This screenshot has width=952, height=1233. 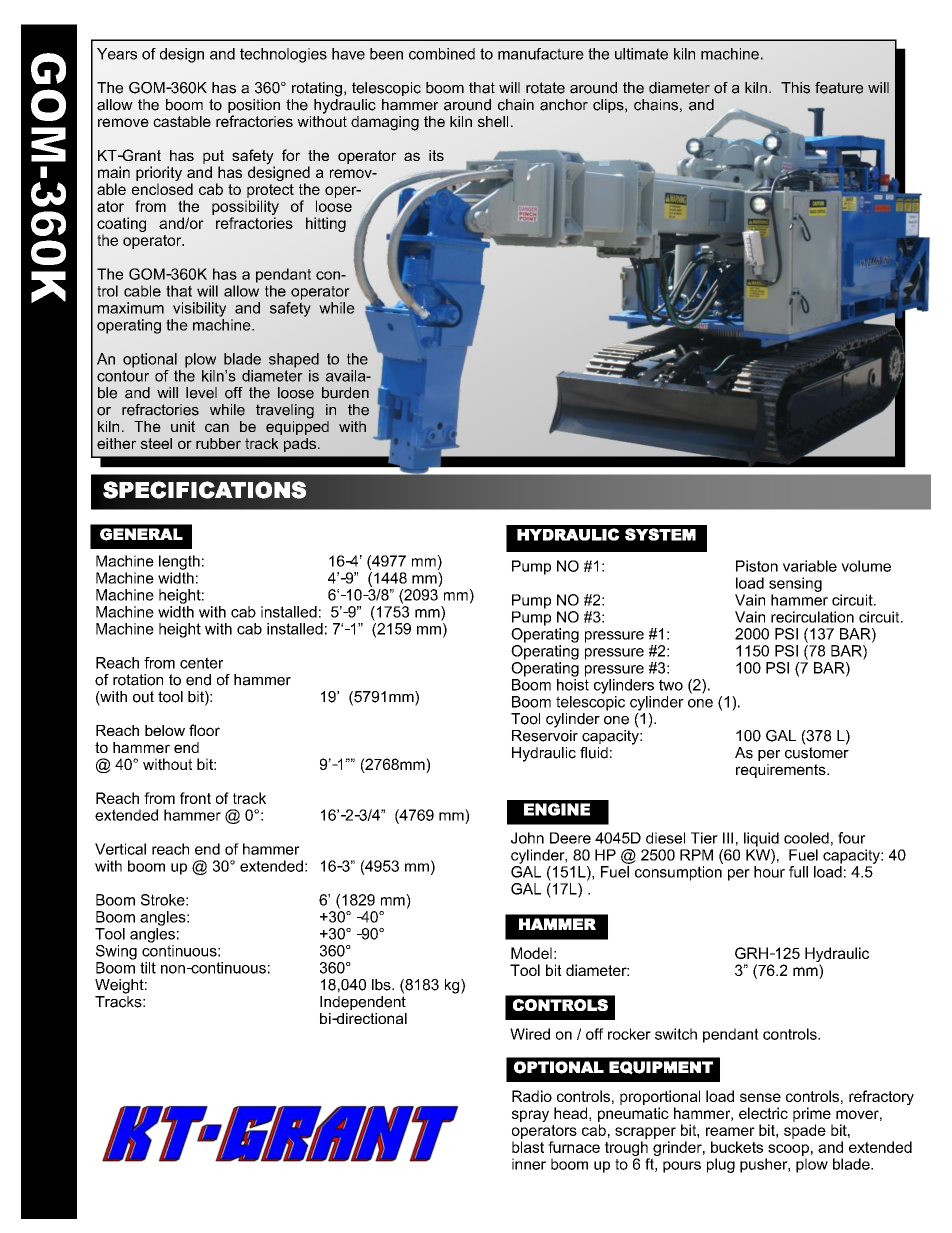 I want to click on SYSTEM, so click(x=660, y=534).
